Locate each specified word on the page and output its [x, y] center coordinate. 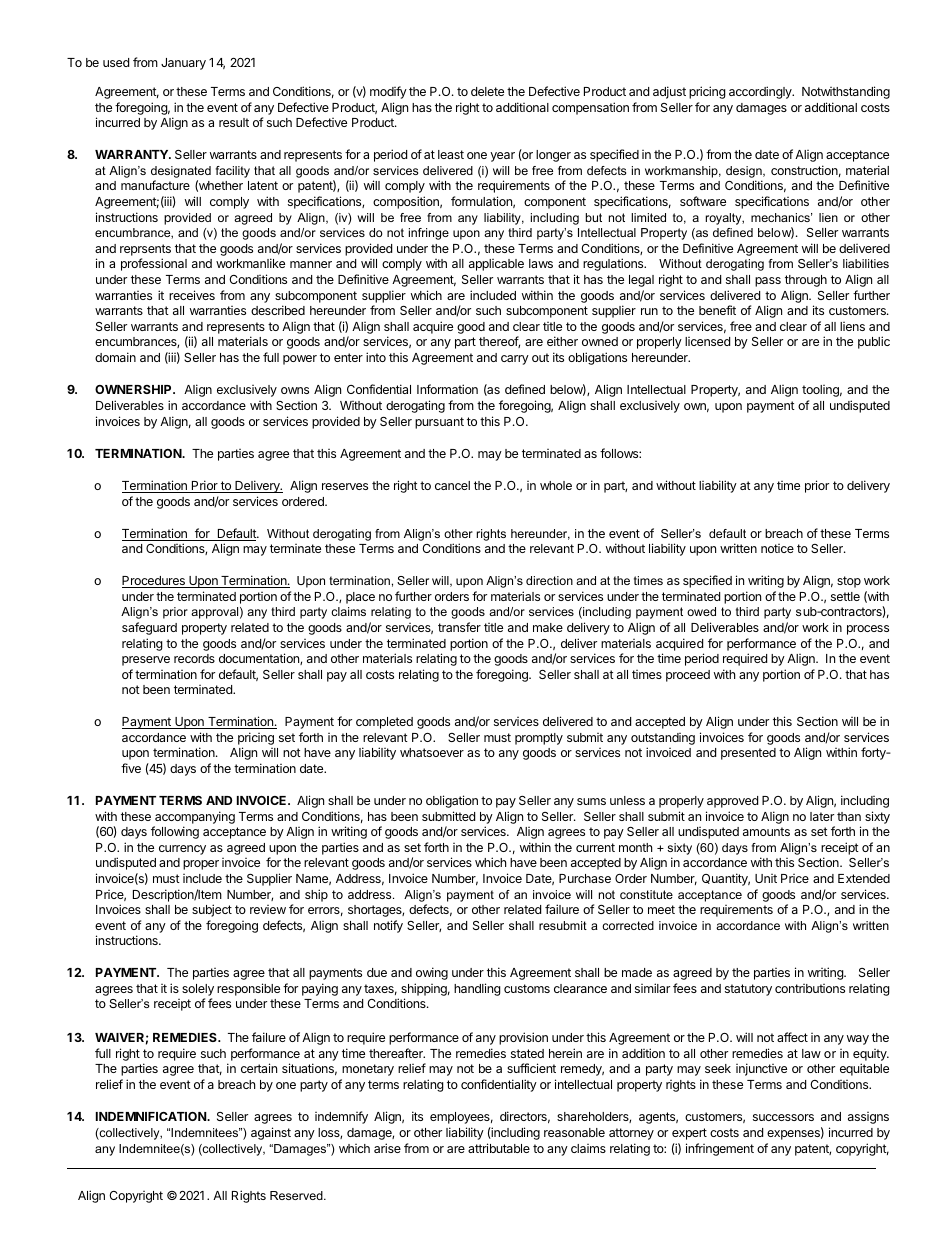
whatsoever [432, 752]
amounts [766, 831]
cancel [452, 485]
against [271, 1133]
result [234, 122]
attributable [499, 1148]
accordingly [761, 92]
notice [777, 548]
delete [487, 91]
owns [295, 390]
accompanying [195, 817]
